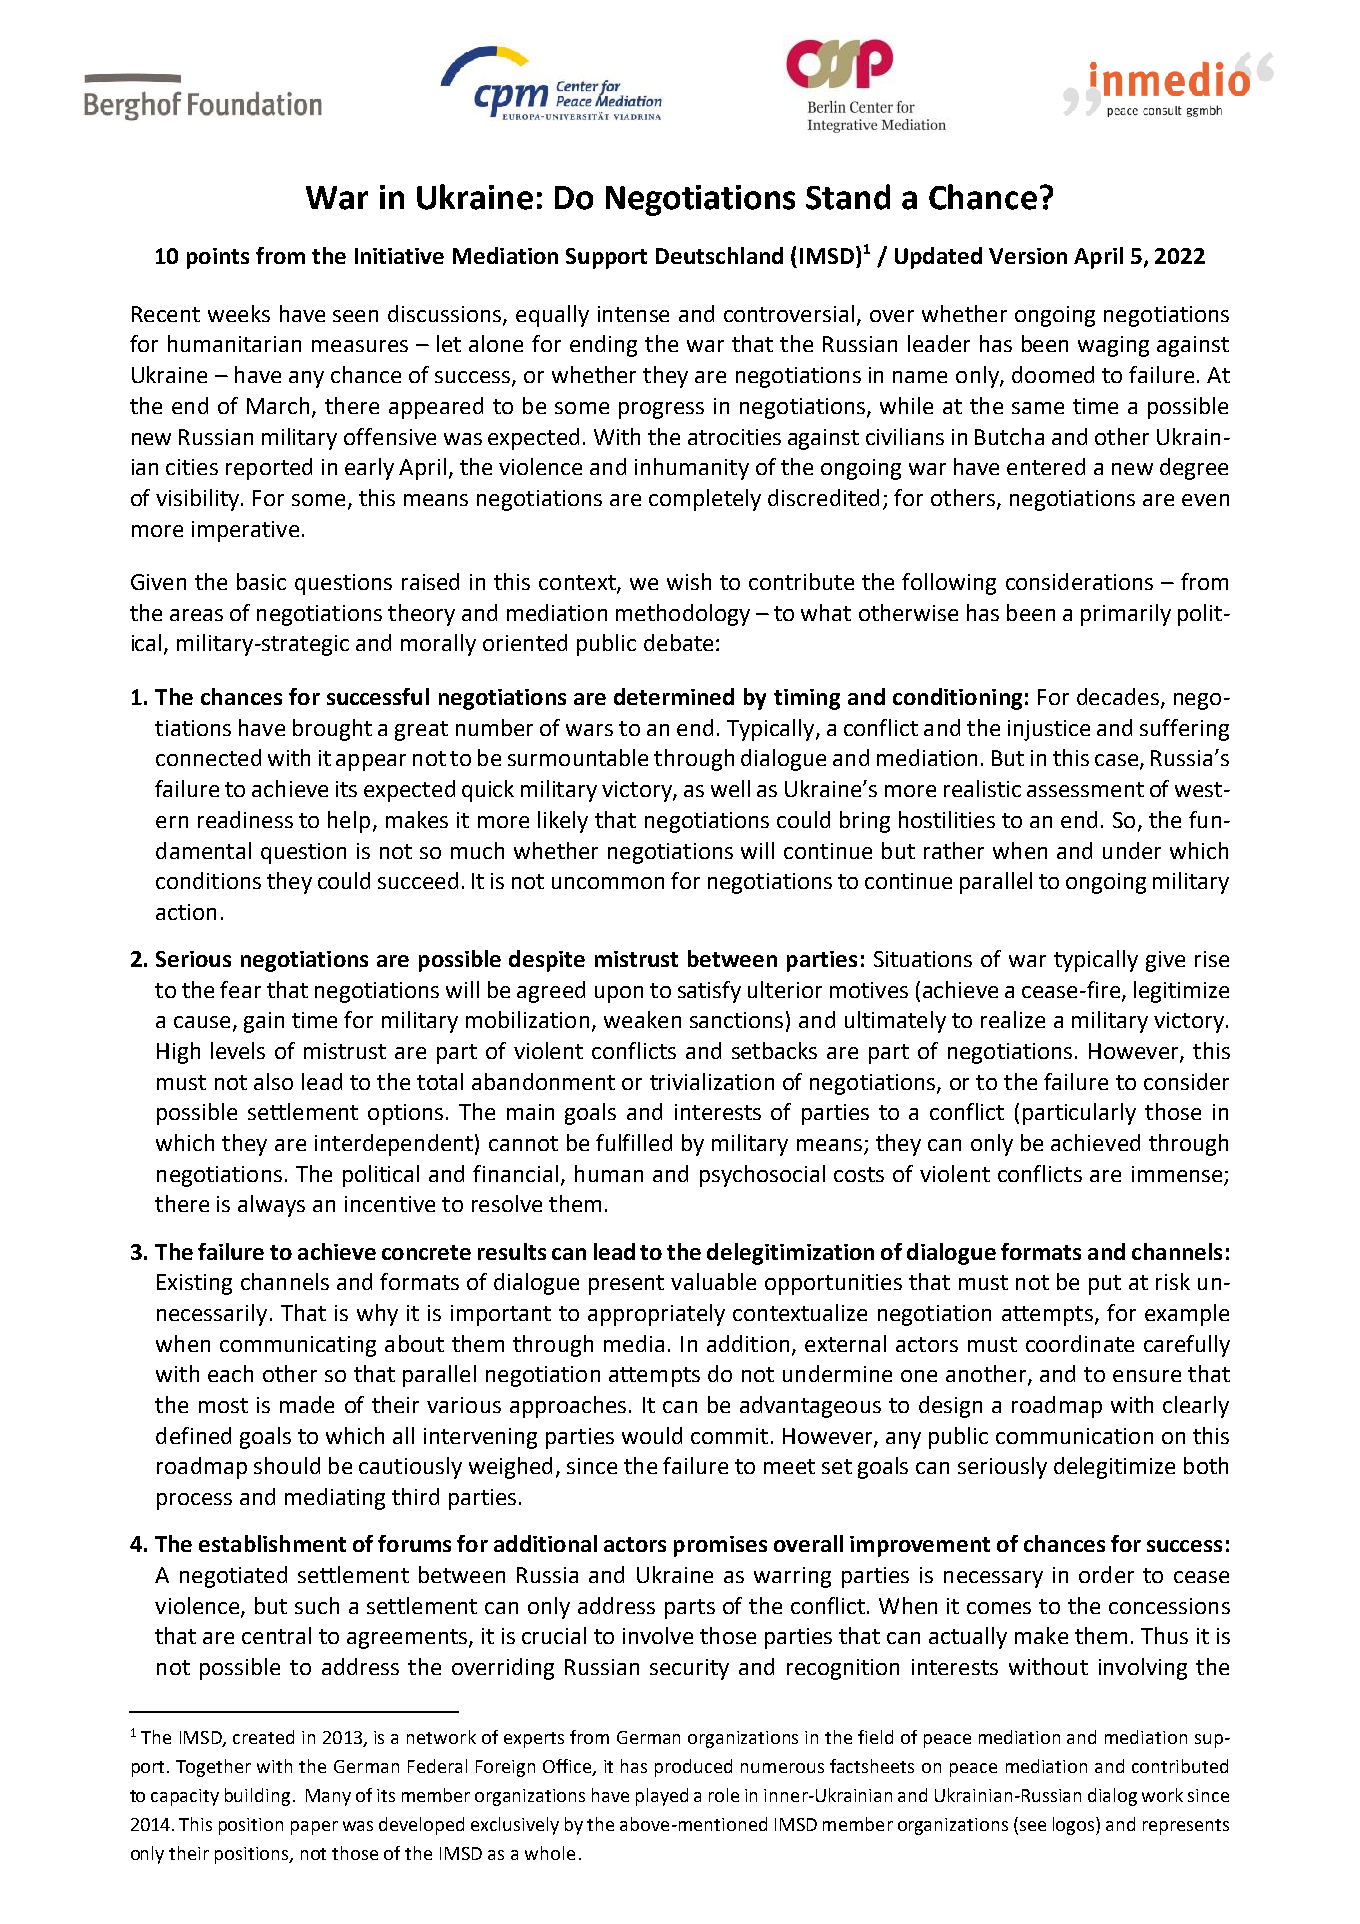 The height and width of the document is (1924, 1360). Describe the element at coordinates (1013, 1019) in the document. I see `realize` at that location.
